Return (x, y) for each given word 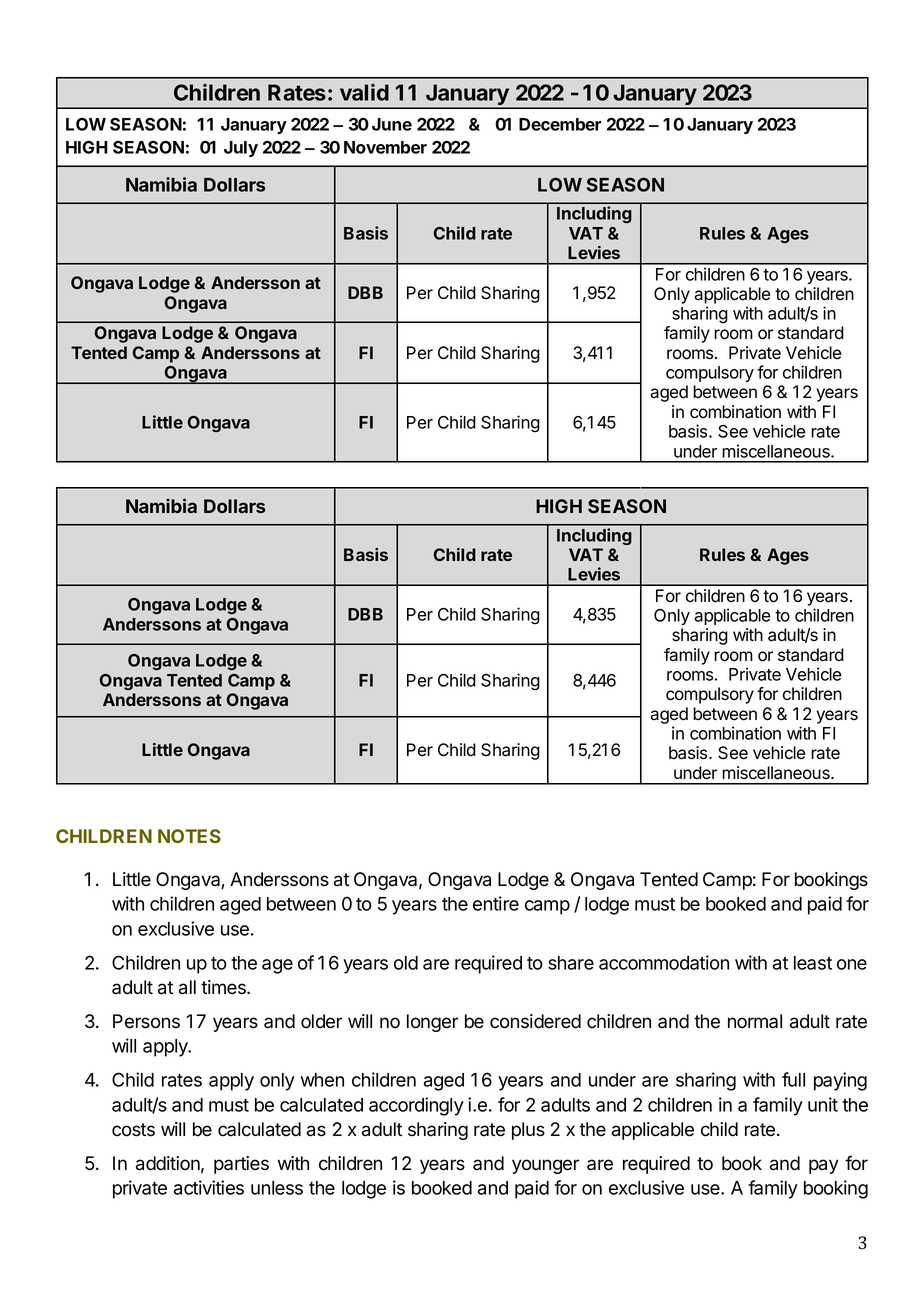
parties (241, 1165)
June (392, 124)
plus (528, 1131)
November (385, 147)
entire (496, 903)
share (571, 963)
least (813, 963)
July (241, 149)
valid (364, 92)
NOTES (189, 836)
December (560, 124)
